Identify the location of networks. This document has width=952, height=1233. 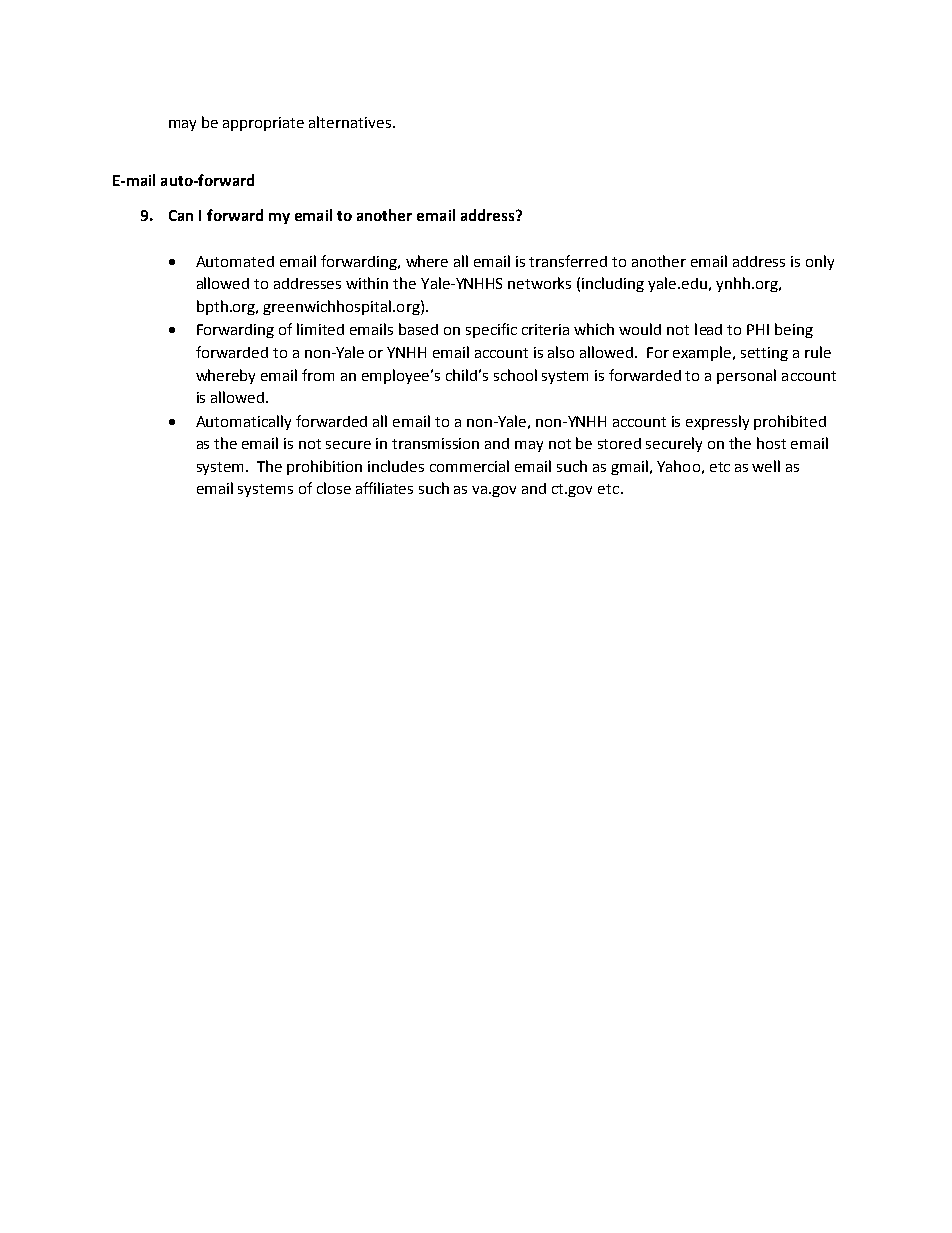
(539, 283).
